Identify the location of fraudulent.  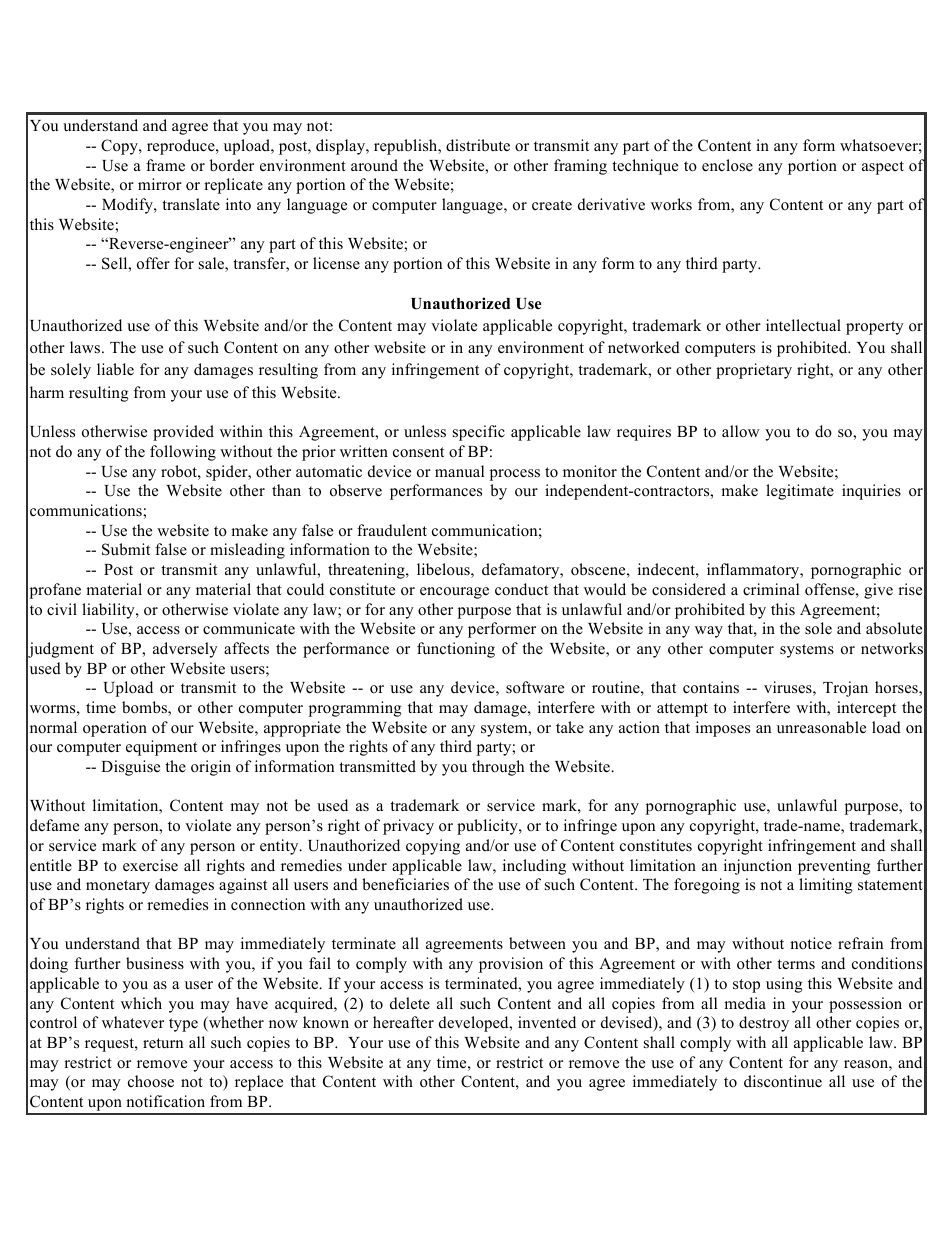
(392, 530).
